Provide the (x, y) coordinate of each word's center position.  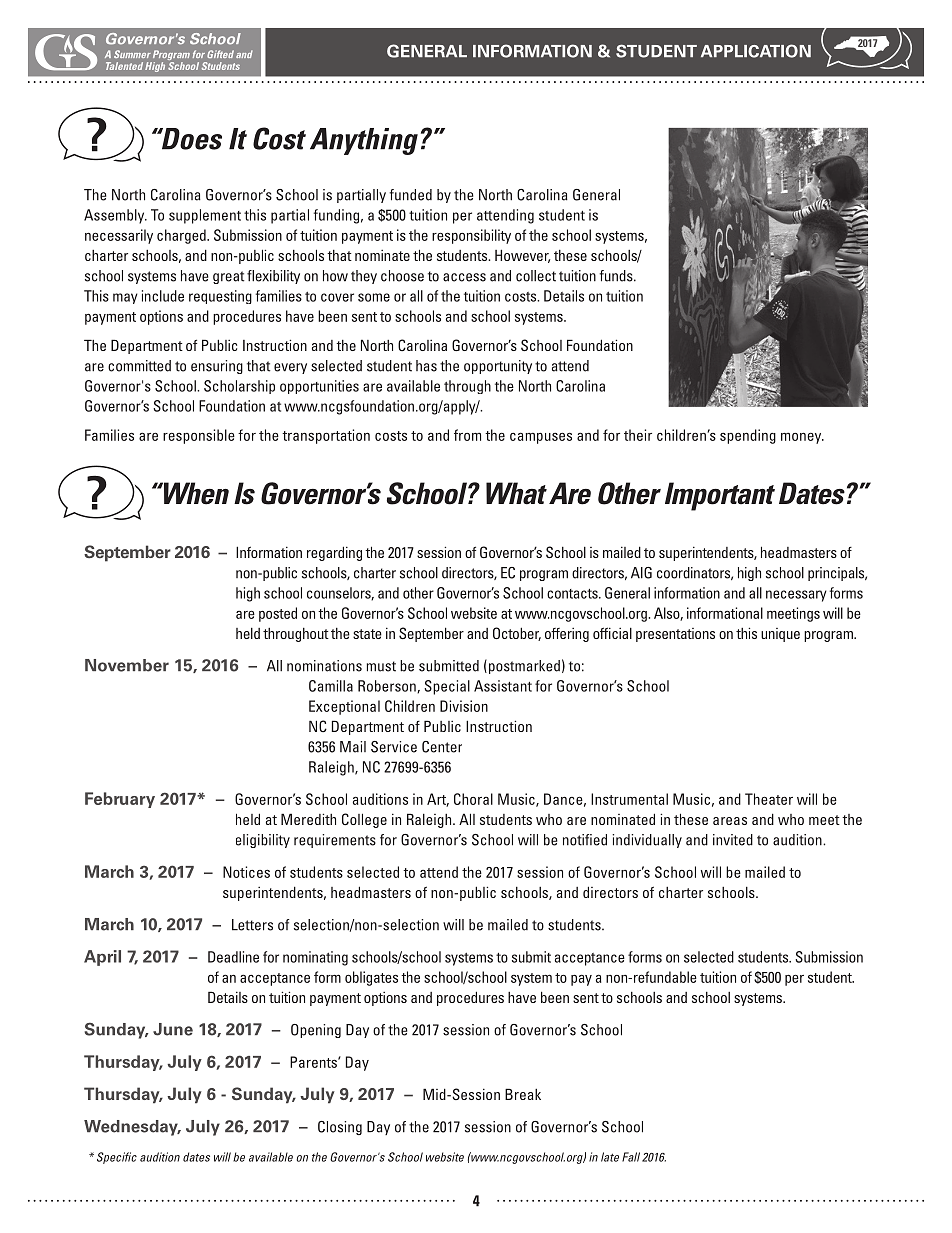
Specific (117, 1158)
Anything (364, 141)
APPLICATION (756, 51)
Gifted (220, 54)
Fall (631, 1157)
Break (523, 1094)
